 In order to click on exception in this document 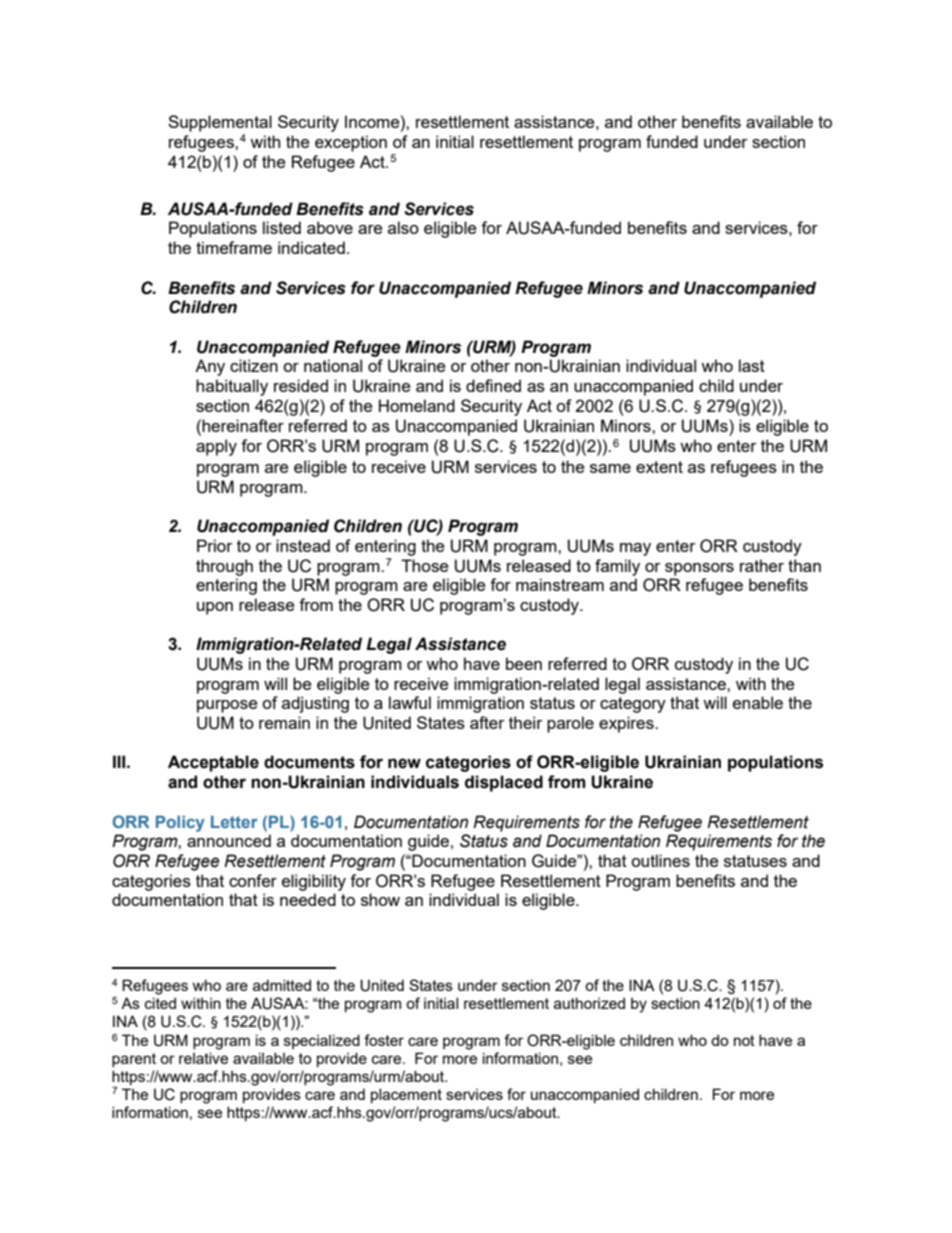, I will do `click(351, 143)`.
